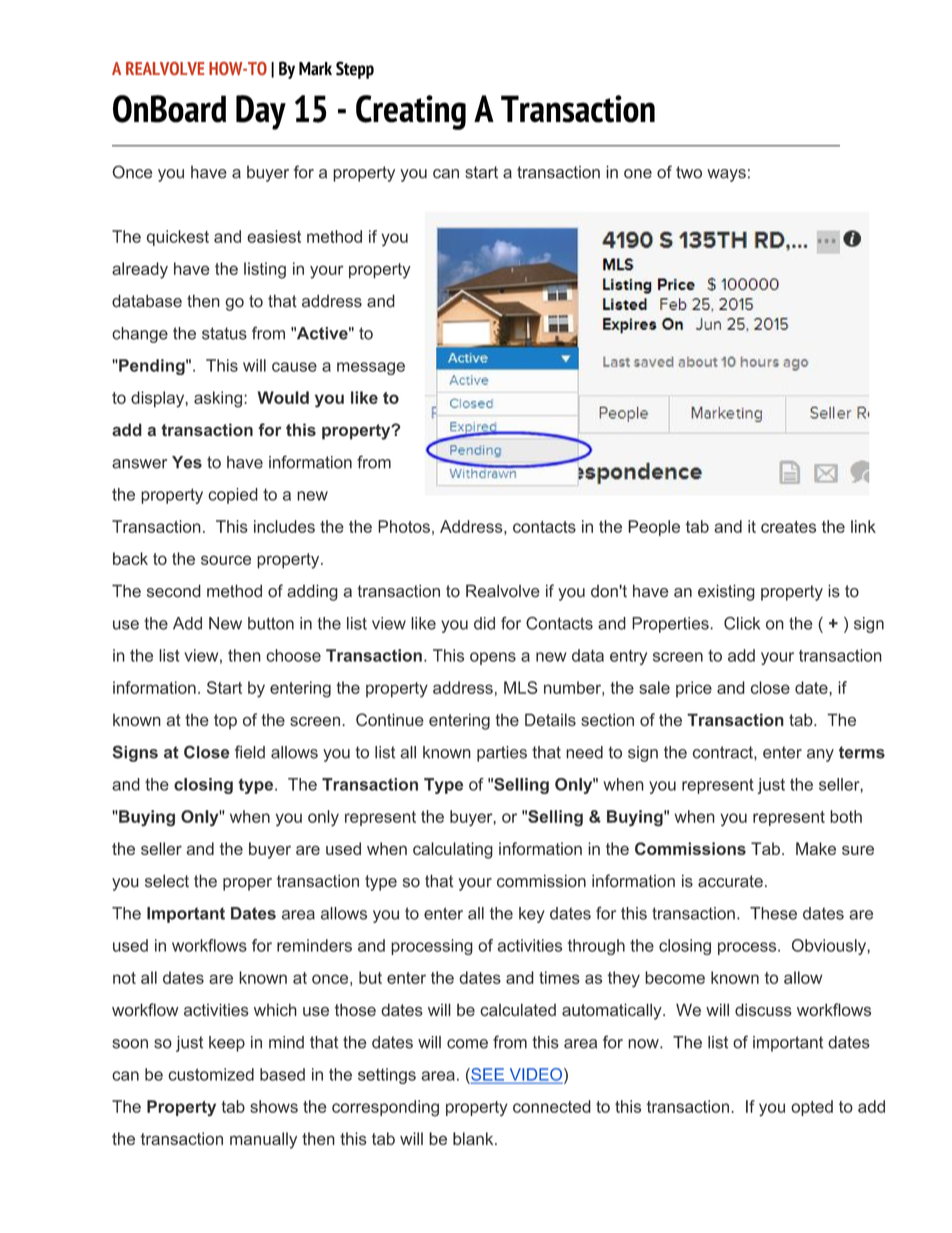  I want to click on blank, so click(474, 1138).
